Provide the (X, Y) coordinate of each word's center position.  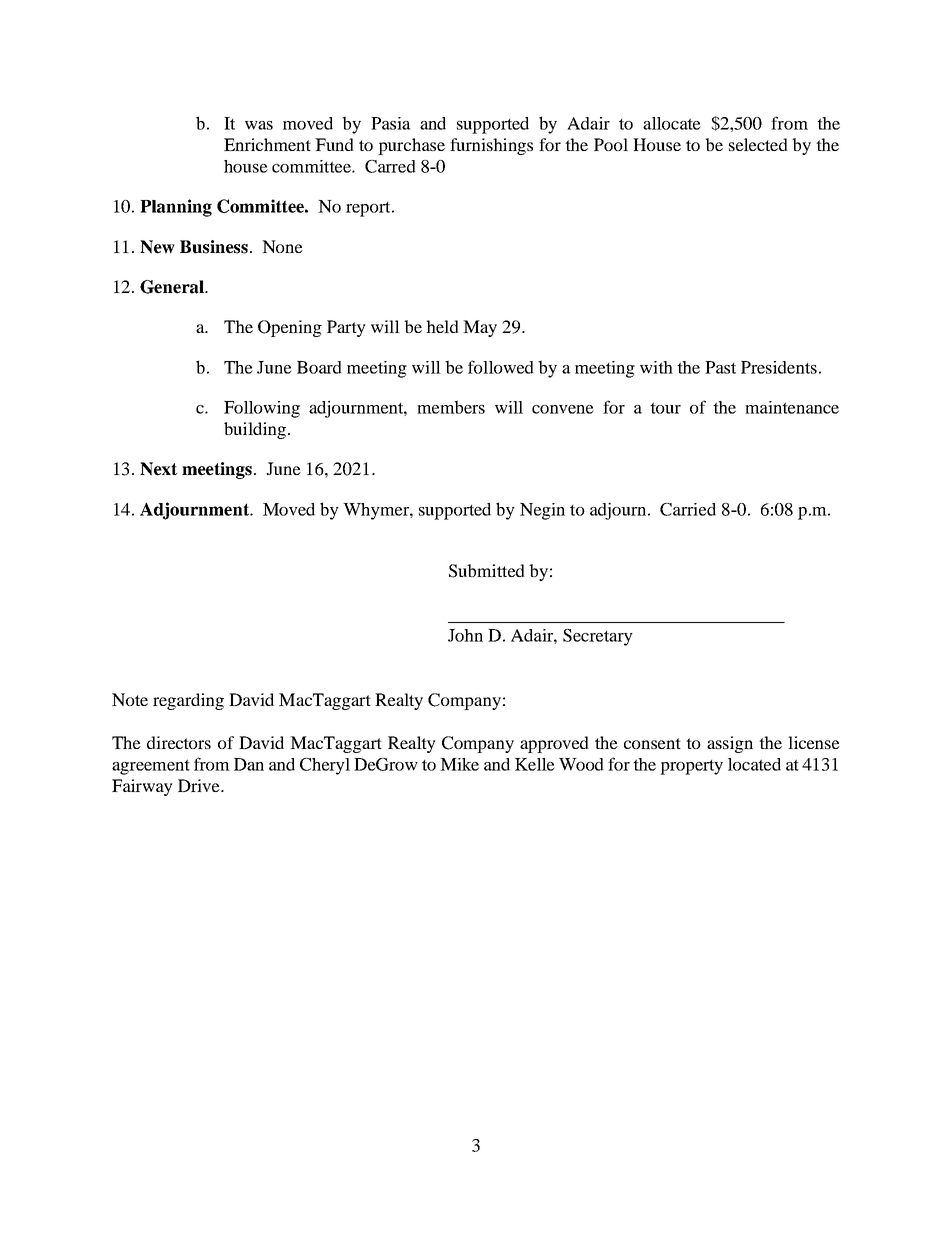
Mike (459, 764)
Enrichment (267, 144)
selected (758, 144)
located (754, 764)
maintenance (792, 407)
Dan (249, 764)
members (451, 407)
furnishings (491, 146)
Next (158, 469)
